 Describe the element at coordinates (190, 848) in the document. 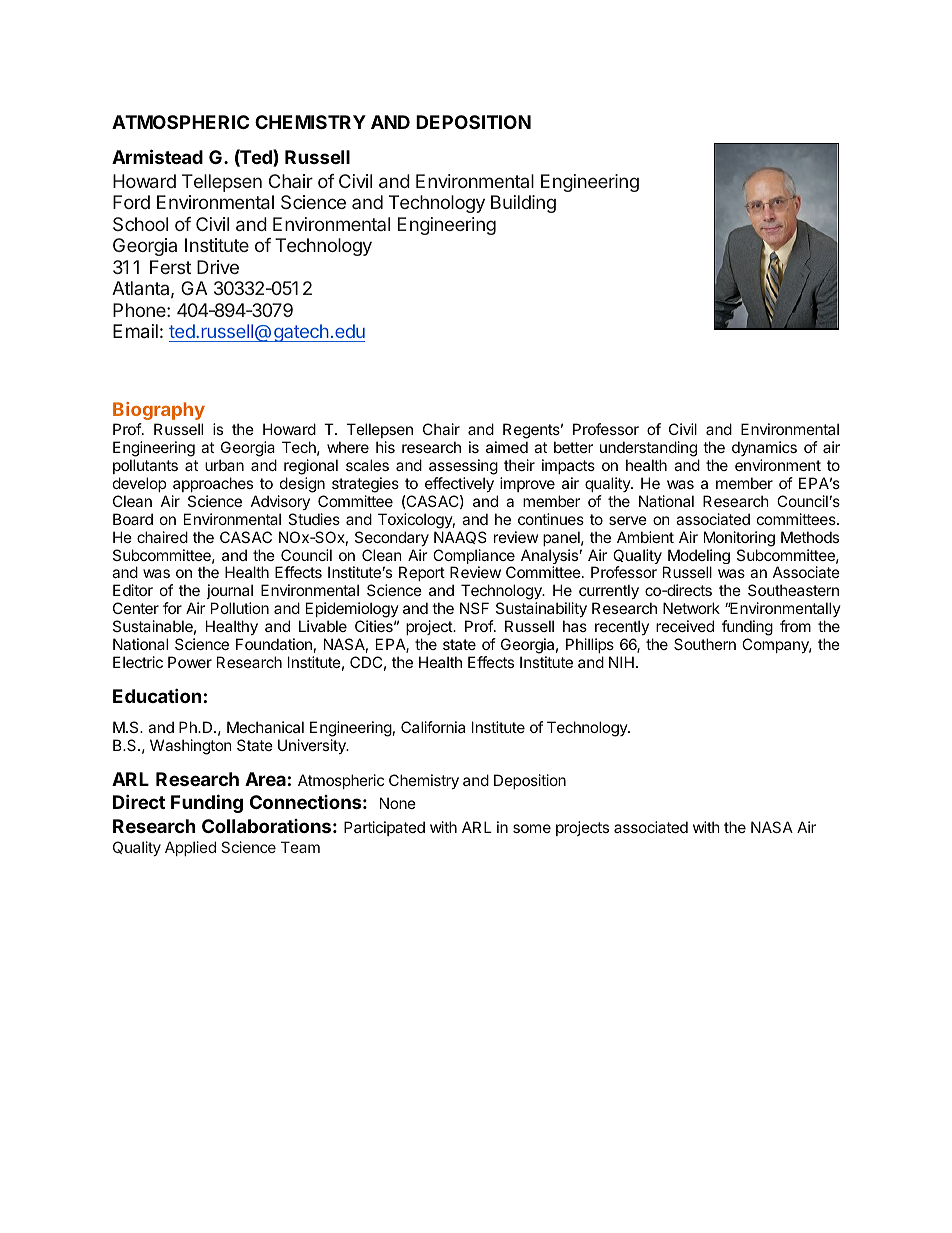

I see `Applied` at that location.
